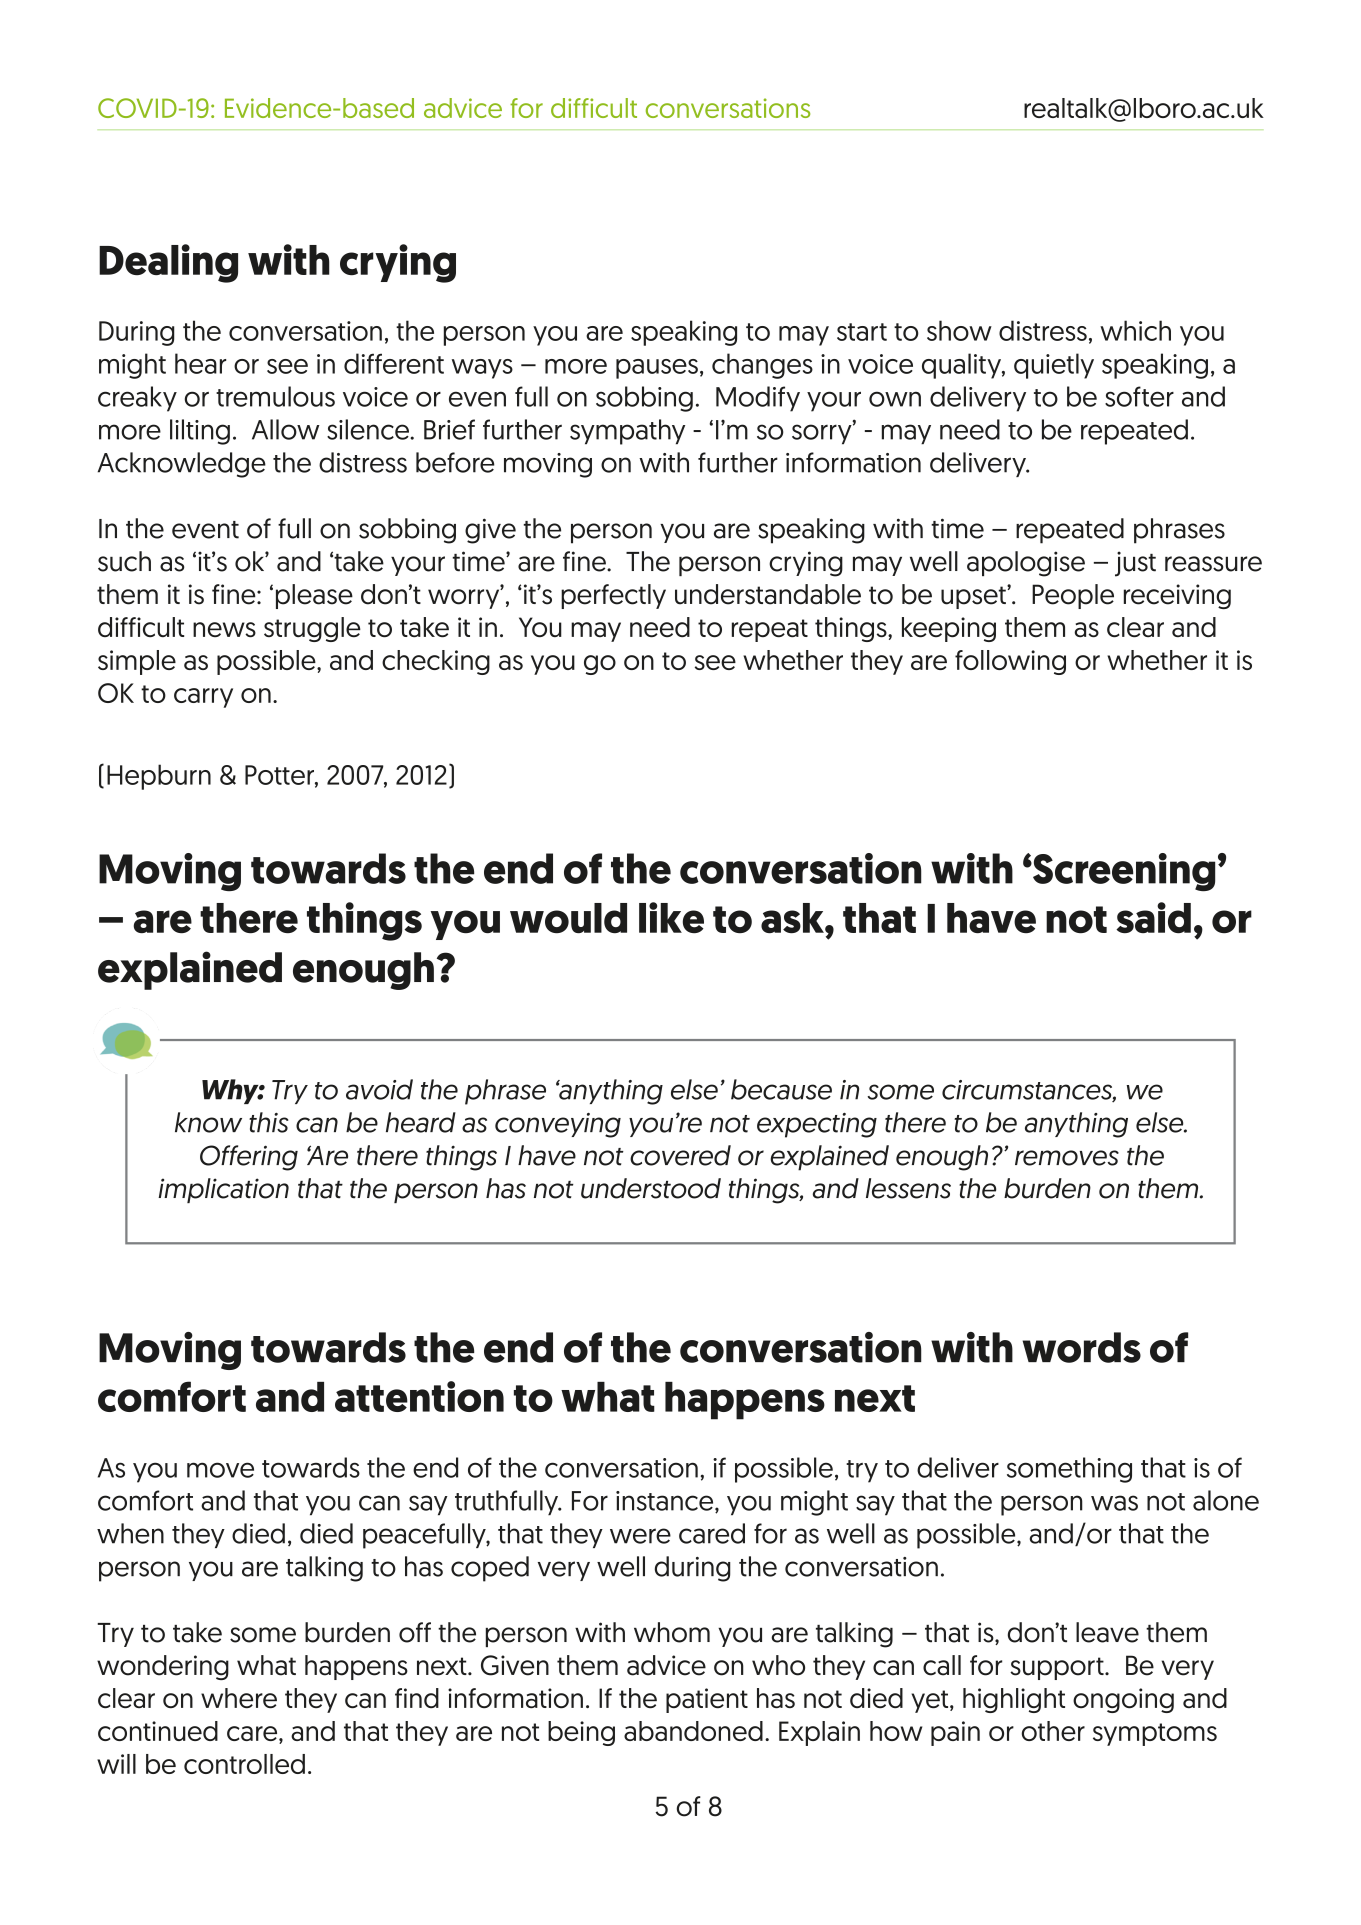 Image resolution: width=1361 pixels, height=1925 pixels. Describe the element at coordinates (1135, 330) in the page. I see `which` at that location.
